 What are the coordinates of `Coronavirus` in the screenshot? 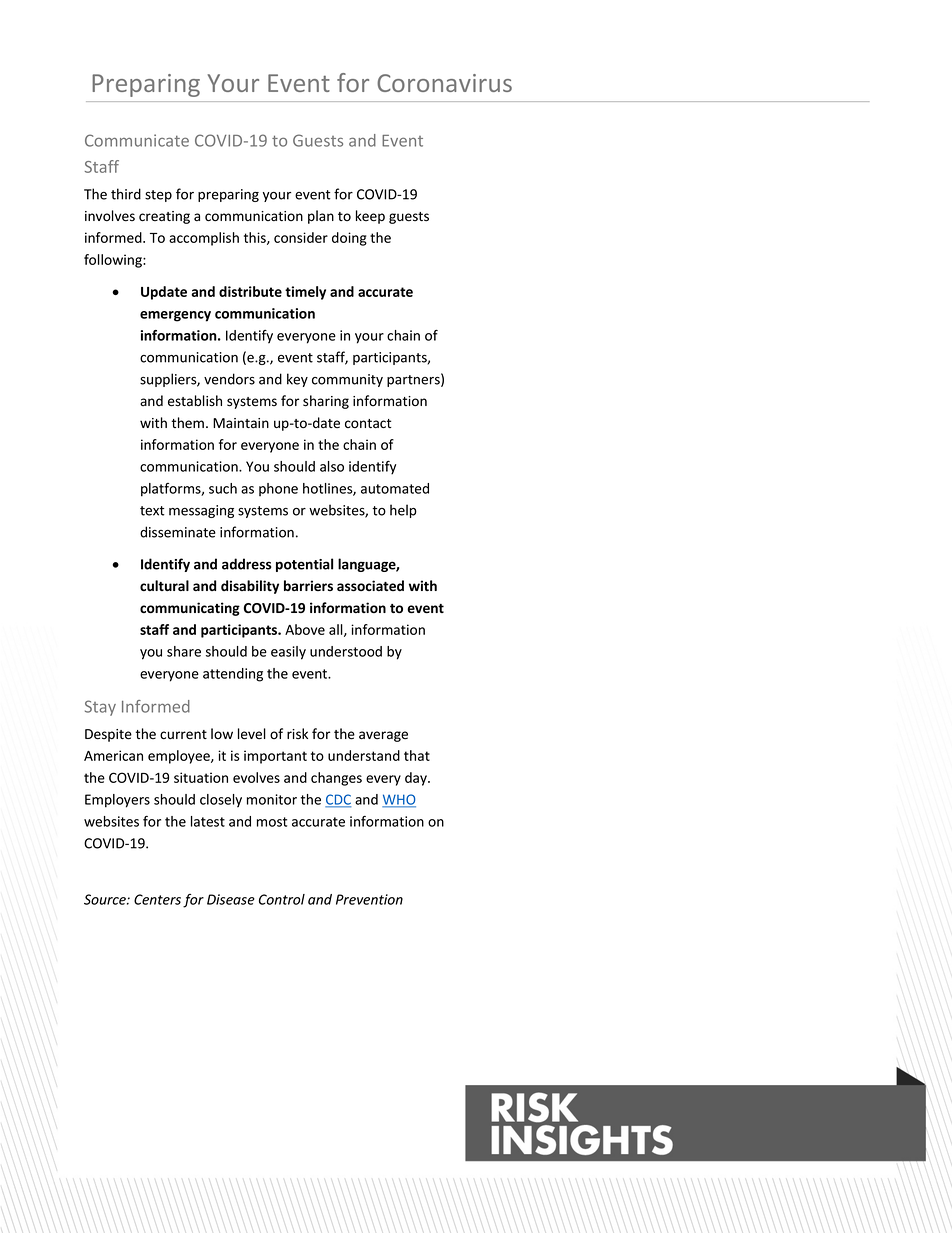 It's located at (444, 83).
